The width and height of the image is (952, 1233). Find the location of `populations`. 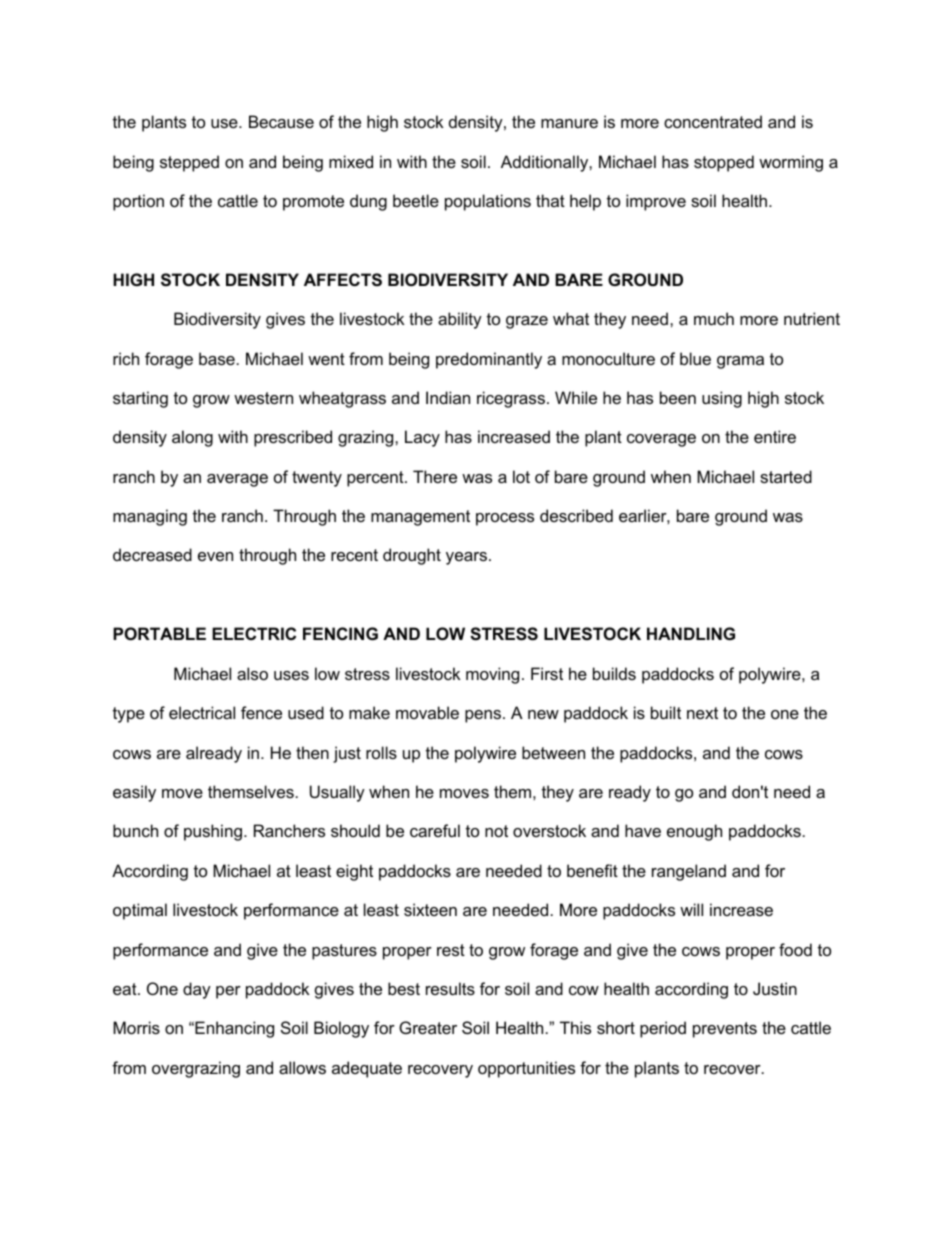

populations is located at coordinates (488, 202).
